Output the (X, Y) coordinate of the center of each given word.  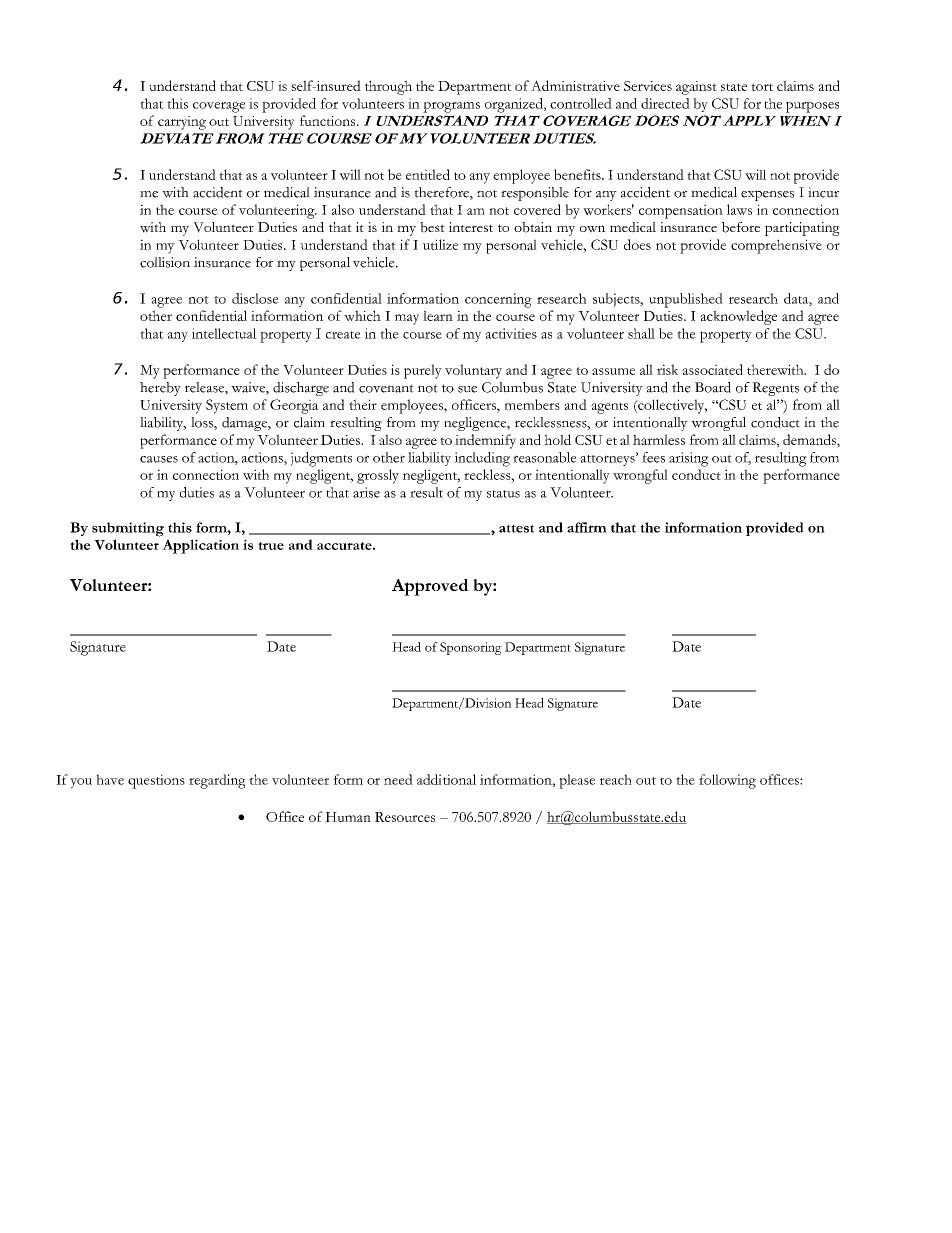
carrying (182, 123)
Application (200, 546)
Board (713, 387)
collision (165, 262)
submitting (128, 529)
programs (451, 107)
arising (689, 459)
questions (156, 781)
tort (762, 87)
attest (516, 528)
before (741, 227)
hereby (160, 389)
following (727, 781)
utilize (440, 244)
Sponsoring (471, 648)
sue (467, 389)
